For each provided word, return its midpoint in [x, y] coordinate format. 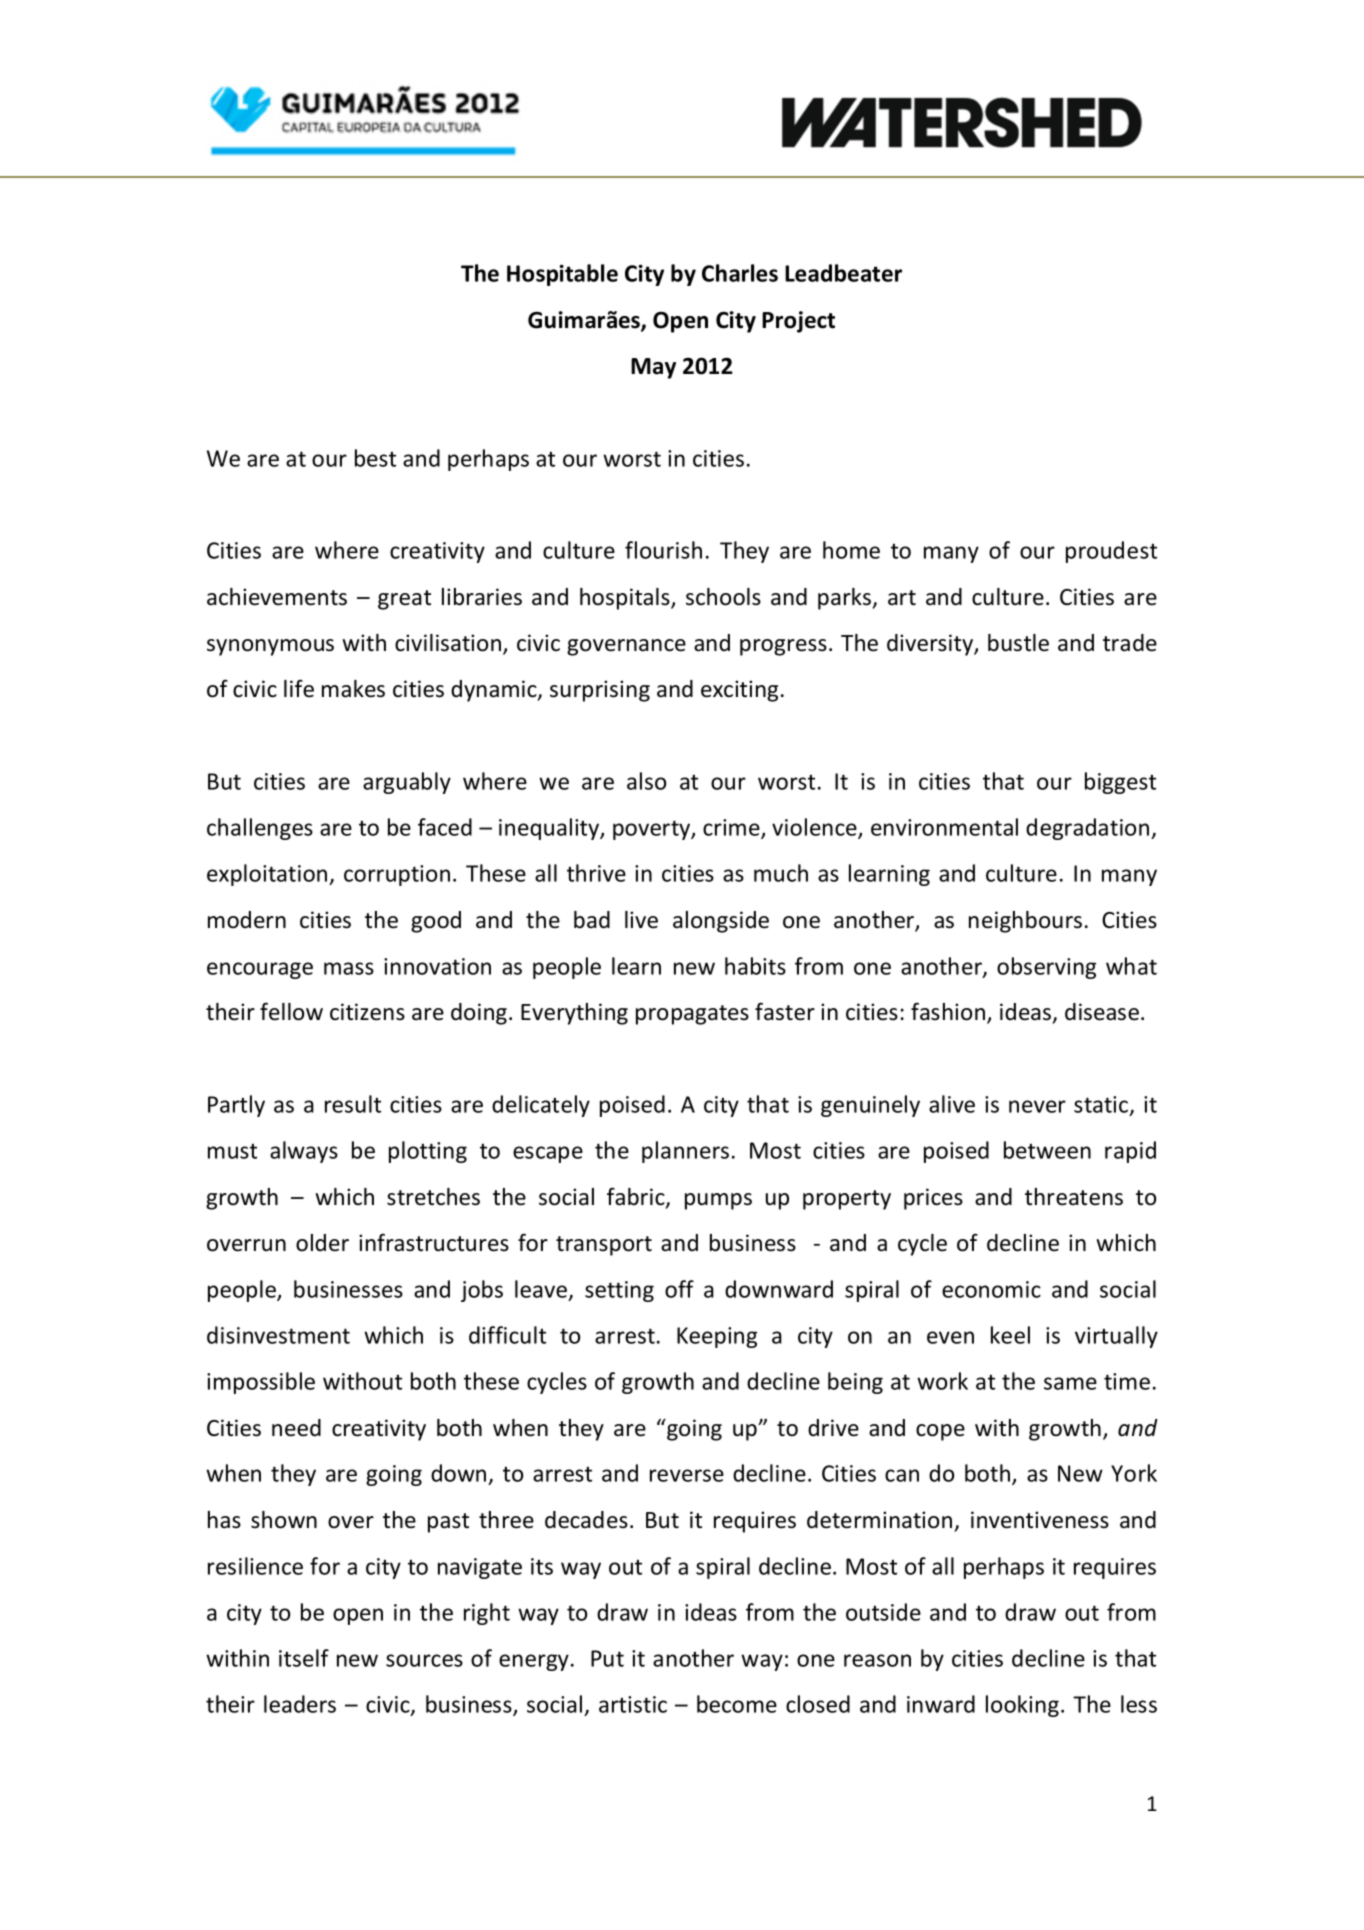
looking [1022, 1706]
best [375, 458]
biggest [1120, 783]
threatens [1074, 1197]
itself [304, 1658]
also [646, 781]
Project [798, 322]
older [322, 1243]
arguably [407, 783]
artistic [633, 1704]
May [653, 368]
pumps [718, 1201]
